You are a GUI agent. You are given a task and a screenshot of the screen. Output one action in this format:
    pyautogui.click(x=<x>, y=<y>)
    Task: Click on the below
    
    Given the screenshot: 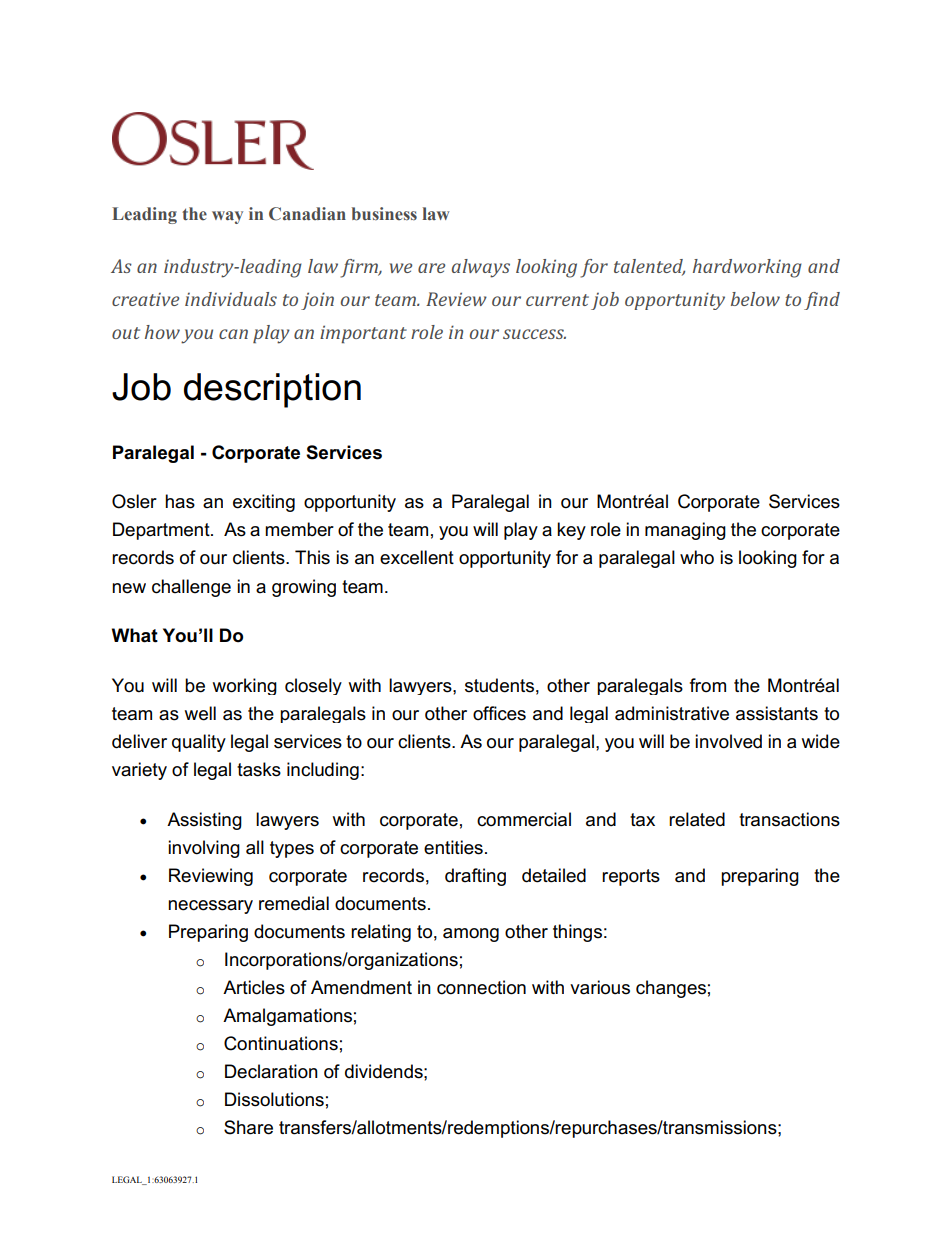 What is the action you would take?
    pyautogui.click(x=755, y=299)
